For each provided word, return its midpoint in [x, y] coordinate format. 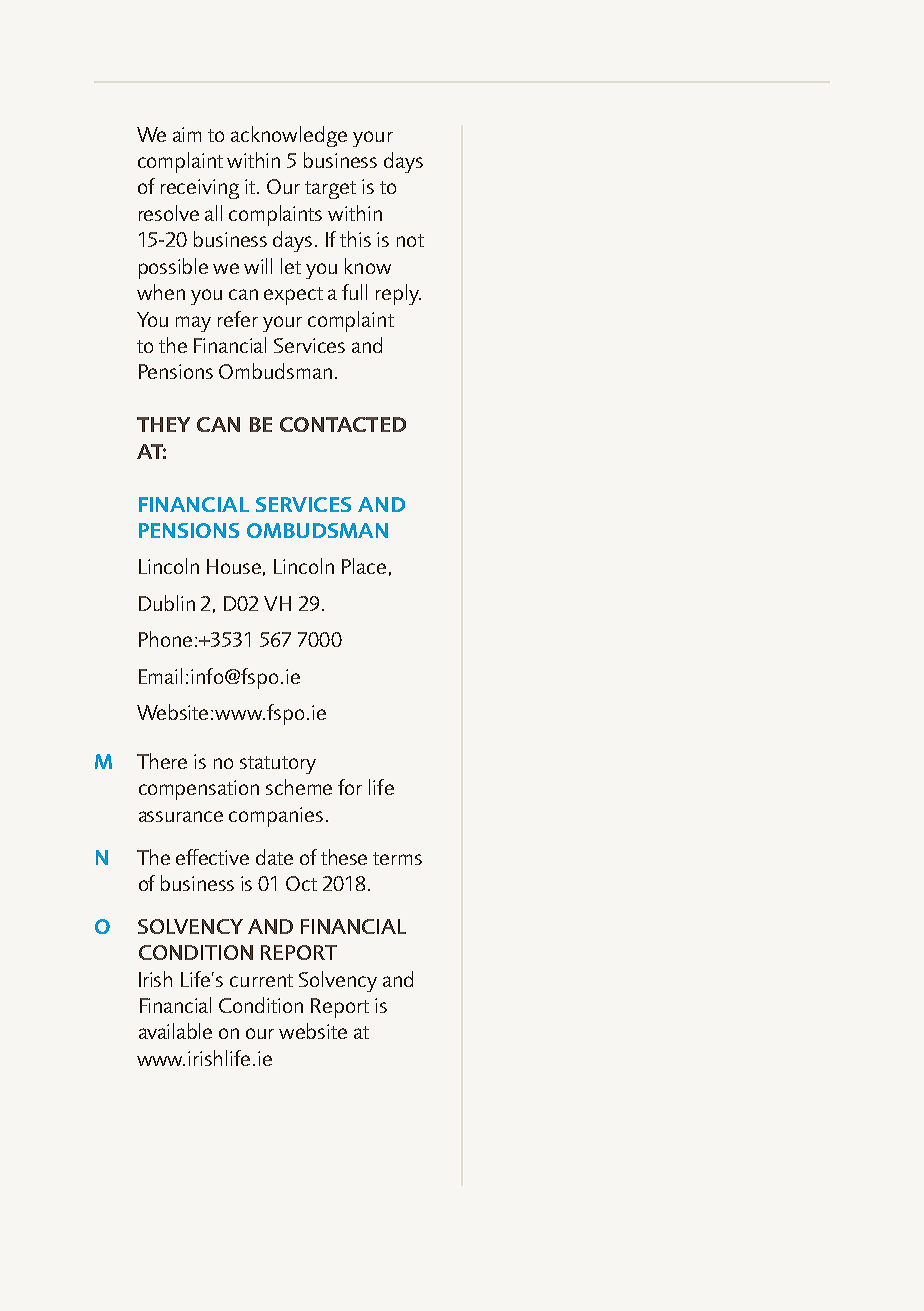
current [261, 980]
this [355, 239]
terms [397, 858]
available [175, 1031]
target [330, 190]
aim [187, 134]
